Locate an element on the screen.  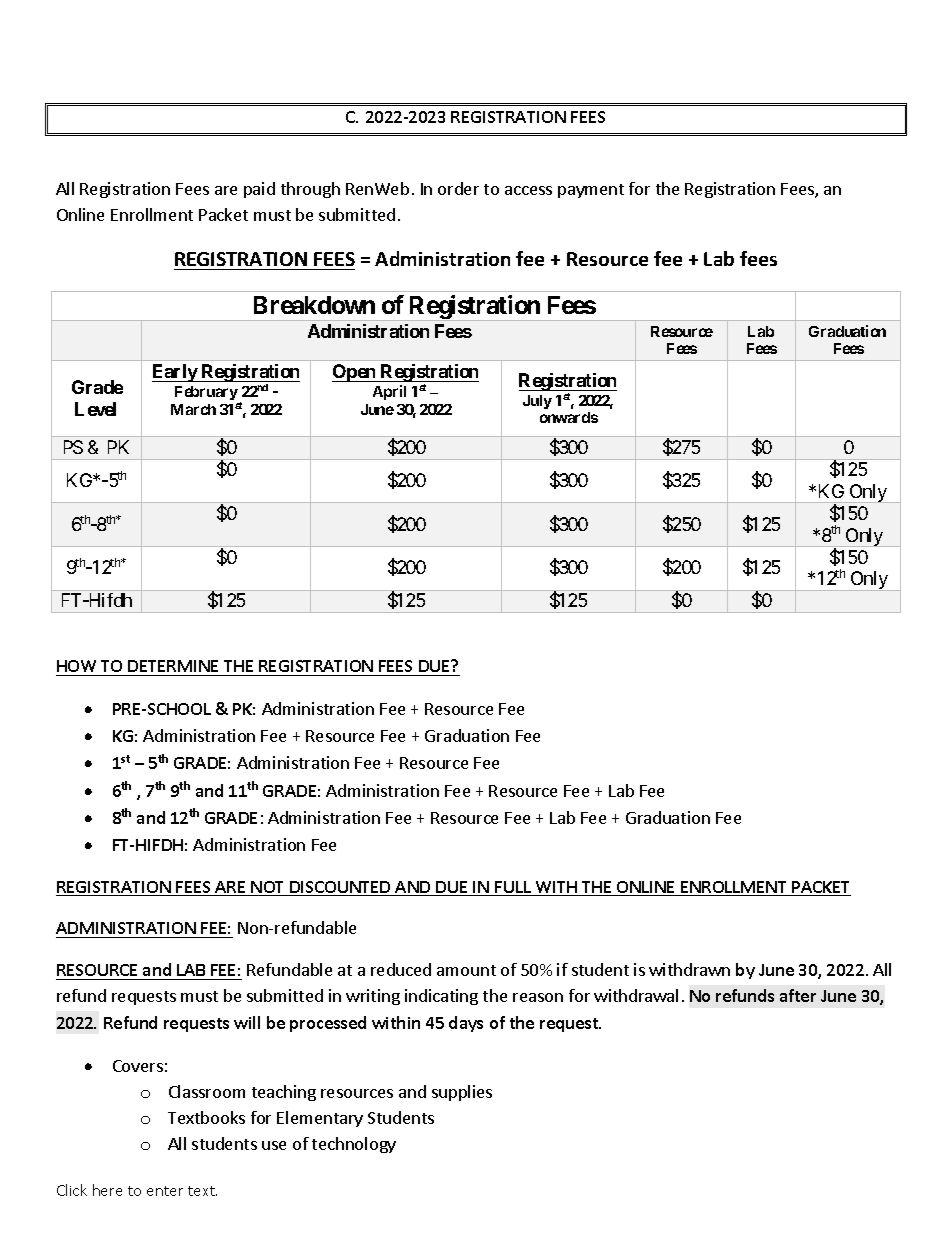
enter is located at coordinates (165, 1191).
